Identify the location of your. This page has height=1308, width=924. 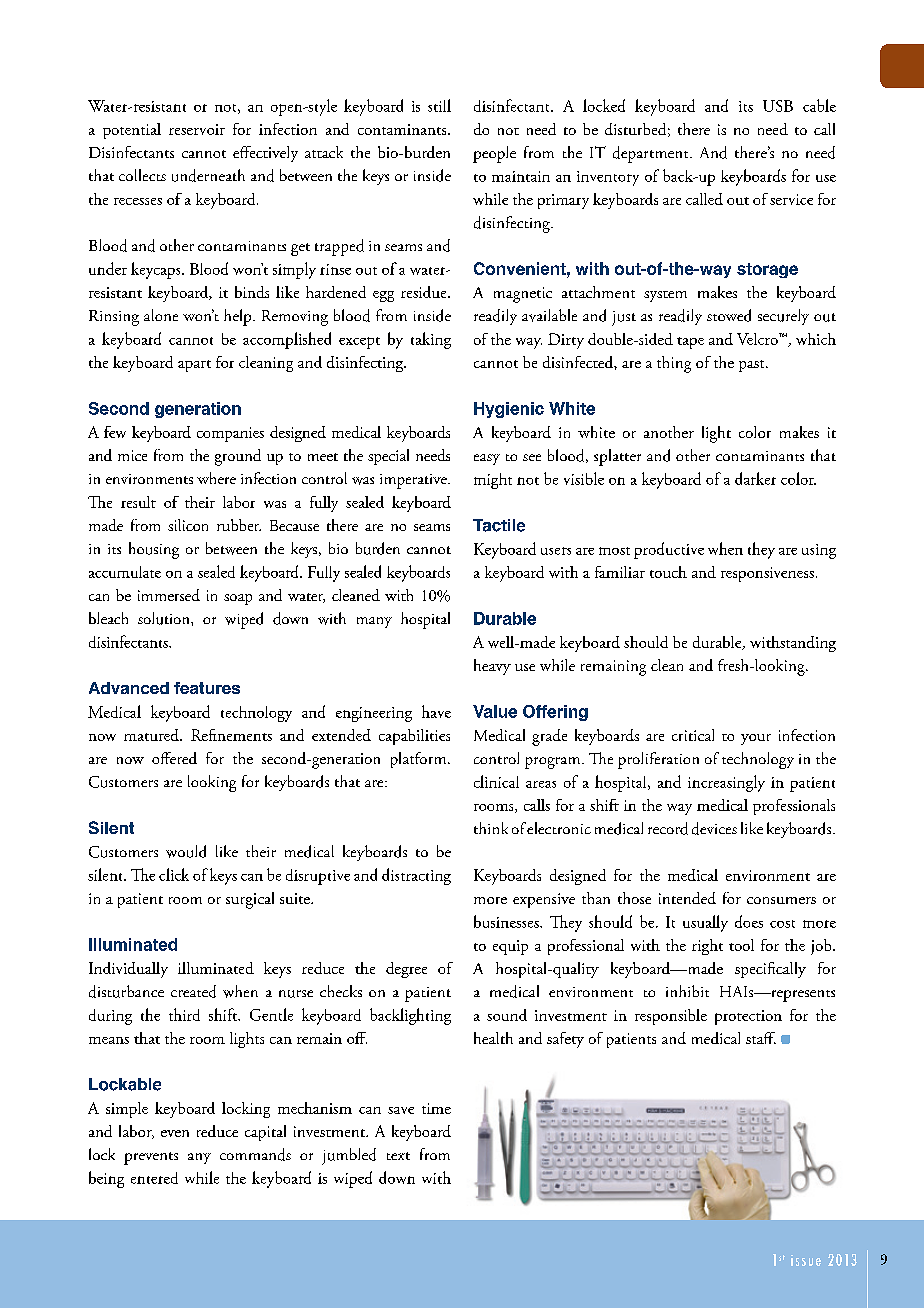
(756, 739).
